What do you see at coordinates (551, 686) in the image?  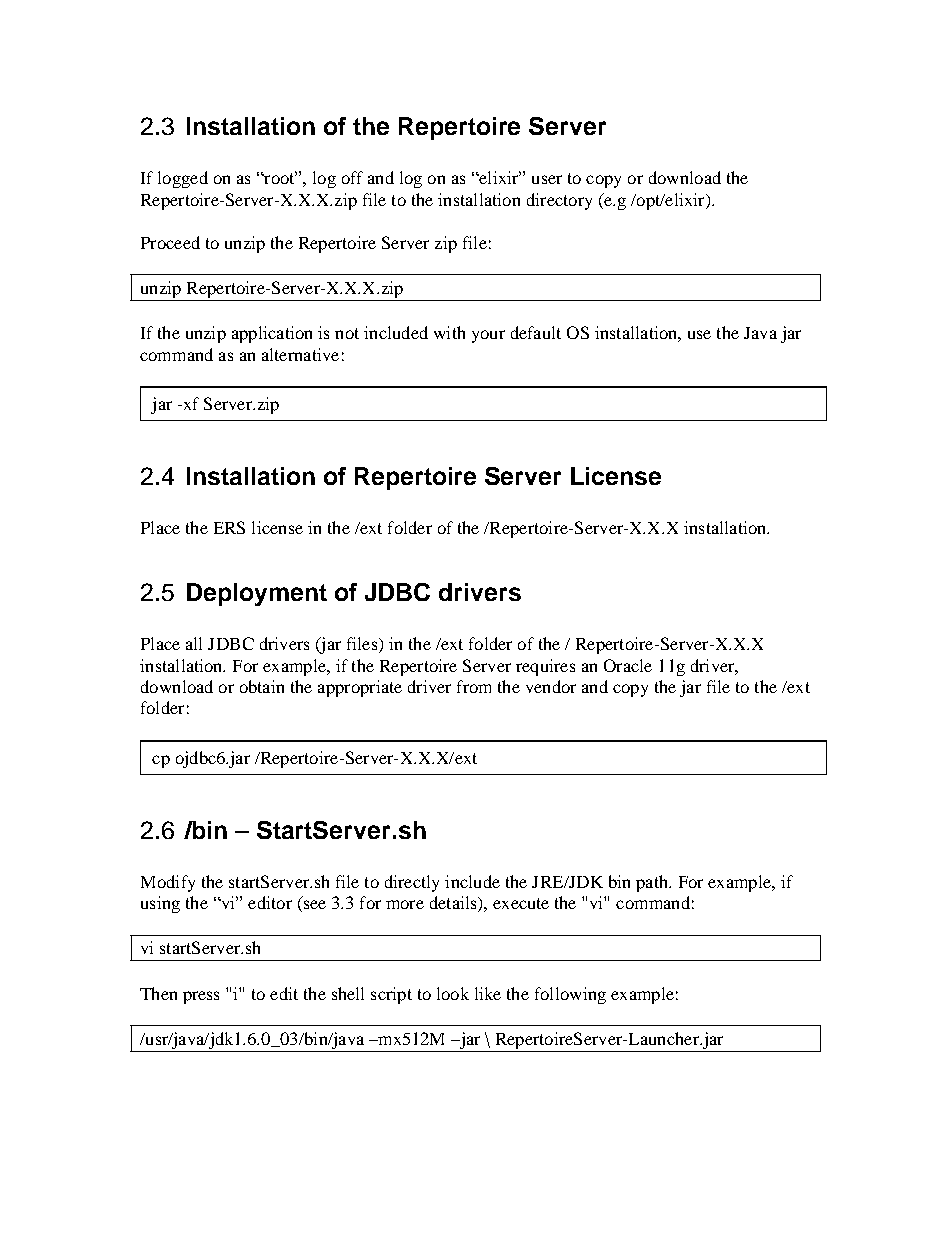 I see `vendor` at bounding box center [551, 686].
